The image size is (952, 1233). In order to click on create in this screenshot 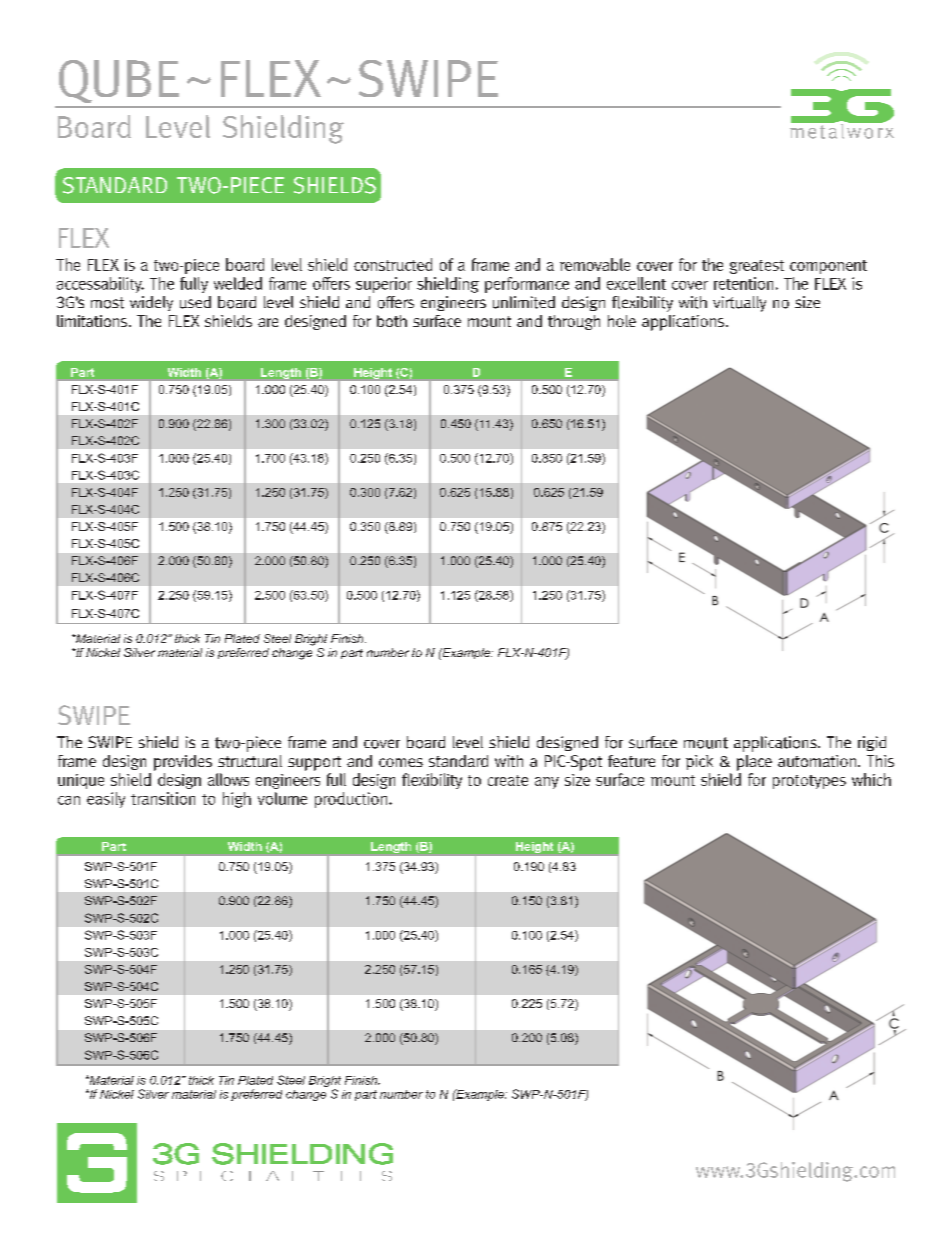, I will do `click(508, 780)`.
